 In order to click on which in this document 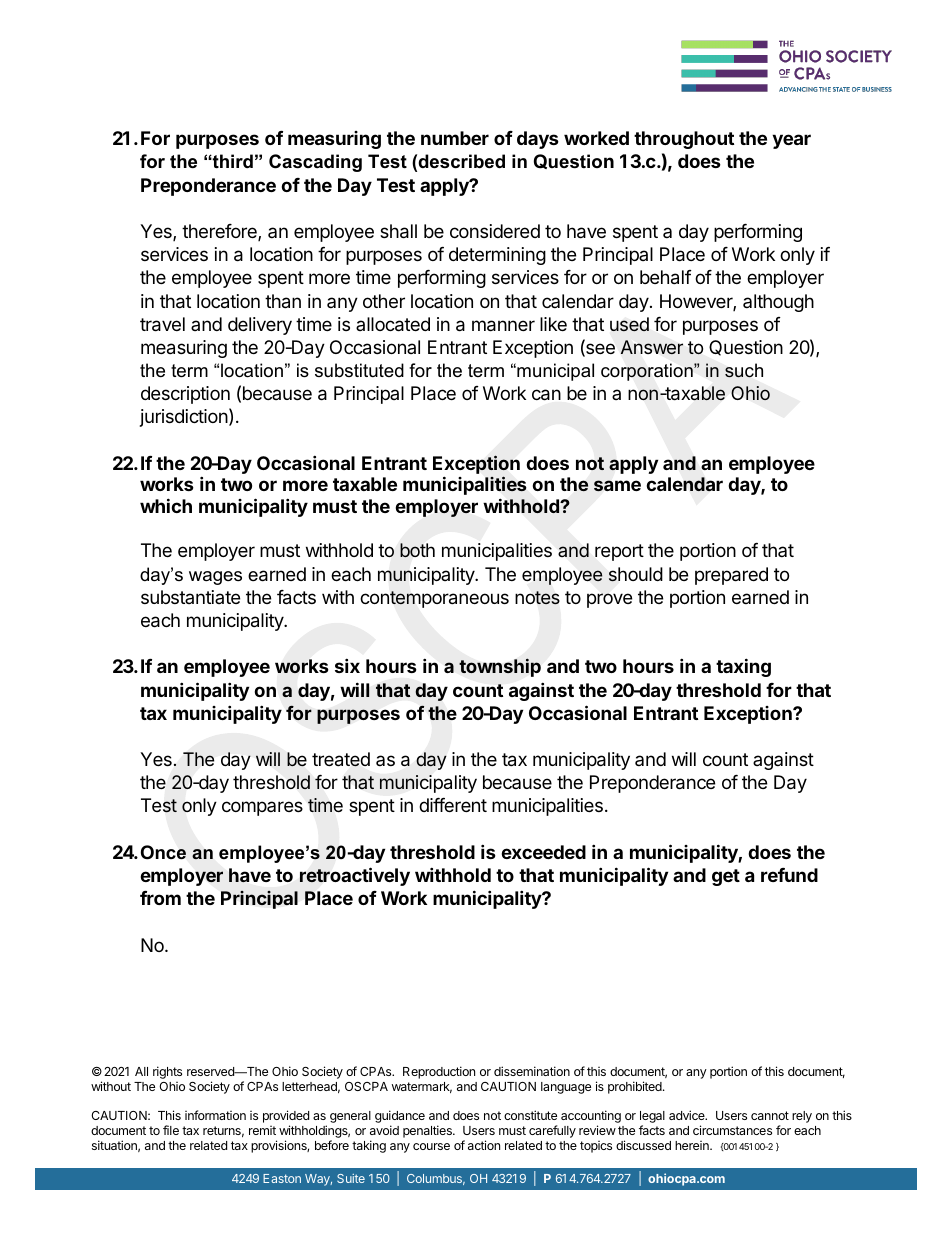, I will do `click(166, 505)`.
